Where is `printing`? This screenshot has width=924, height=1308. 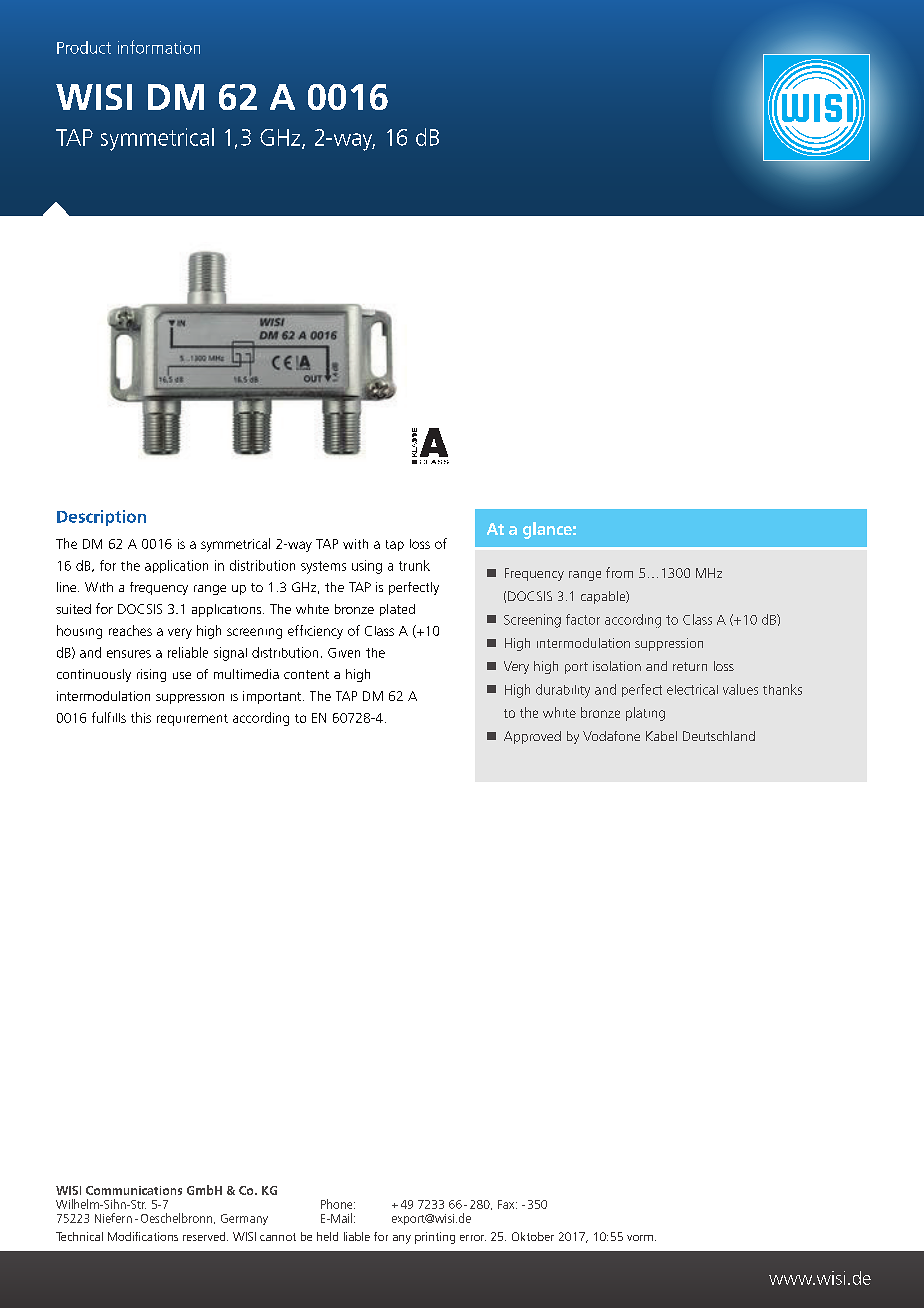 printing is located at coordinates (435, 1238).
